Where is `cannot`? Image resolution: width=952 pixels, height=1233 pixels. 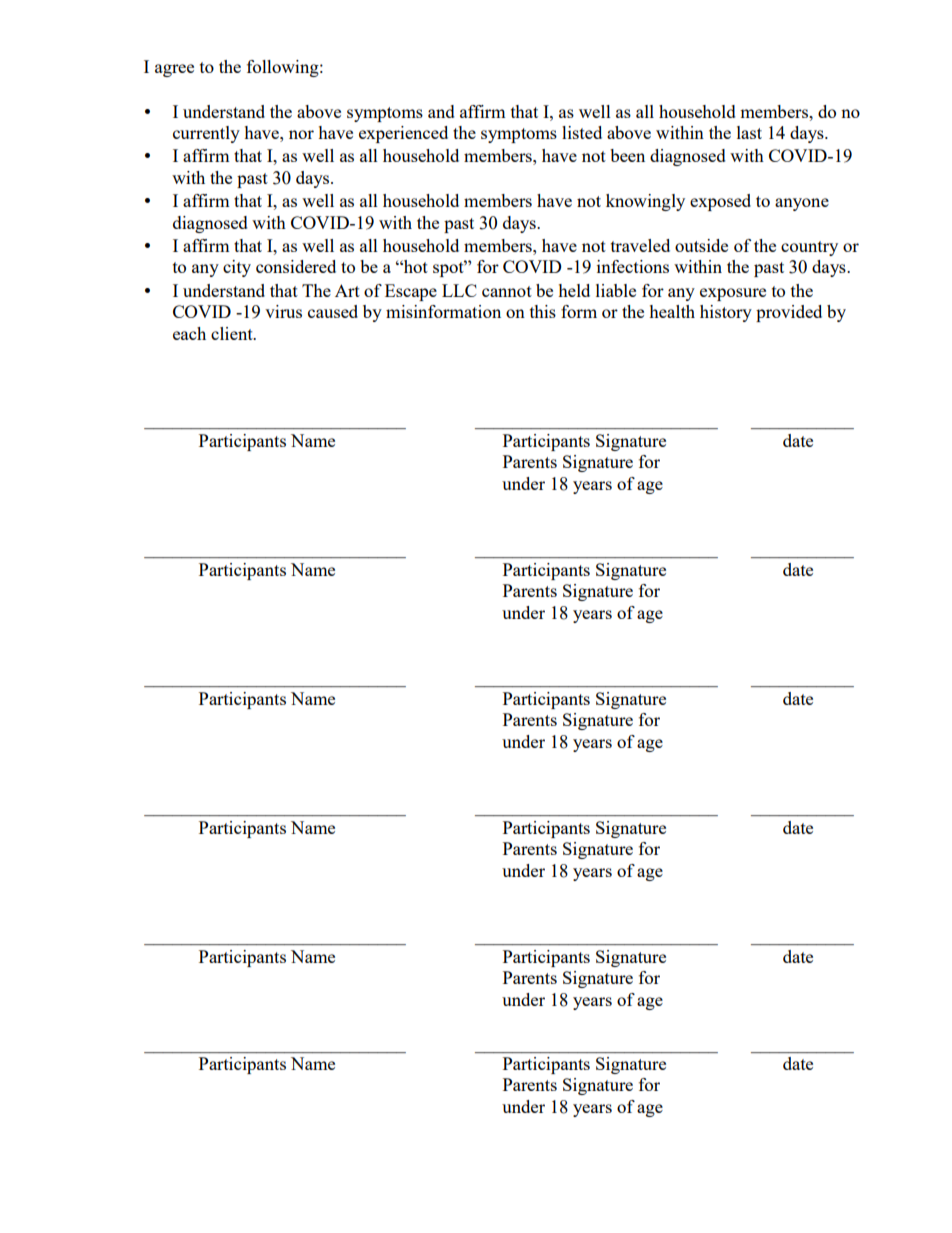 cannot is located at coordinates (507, 291).
